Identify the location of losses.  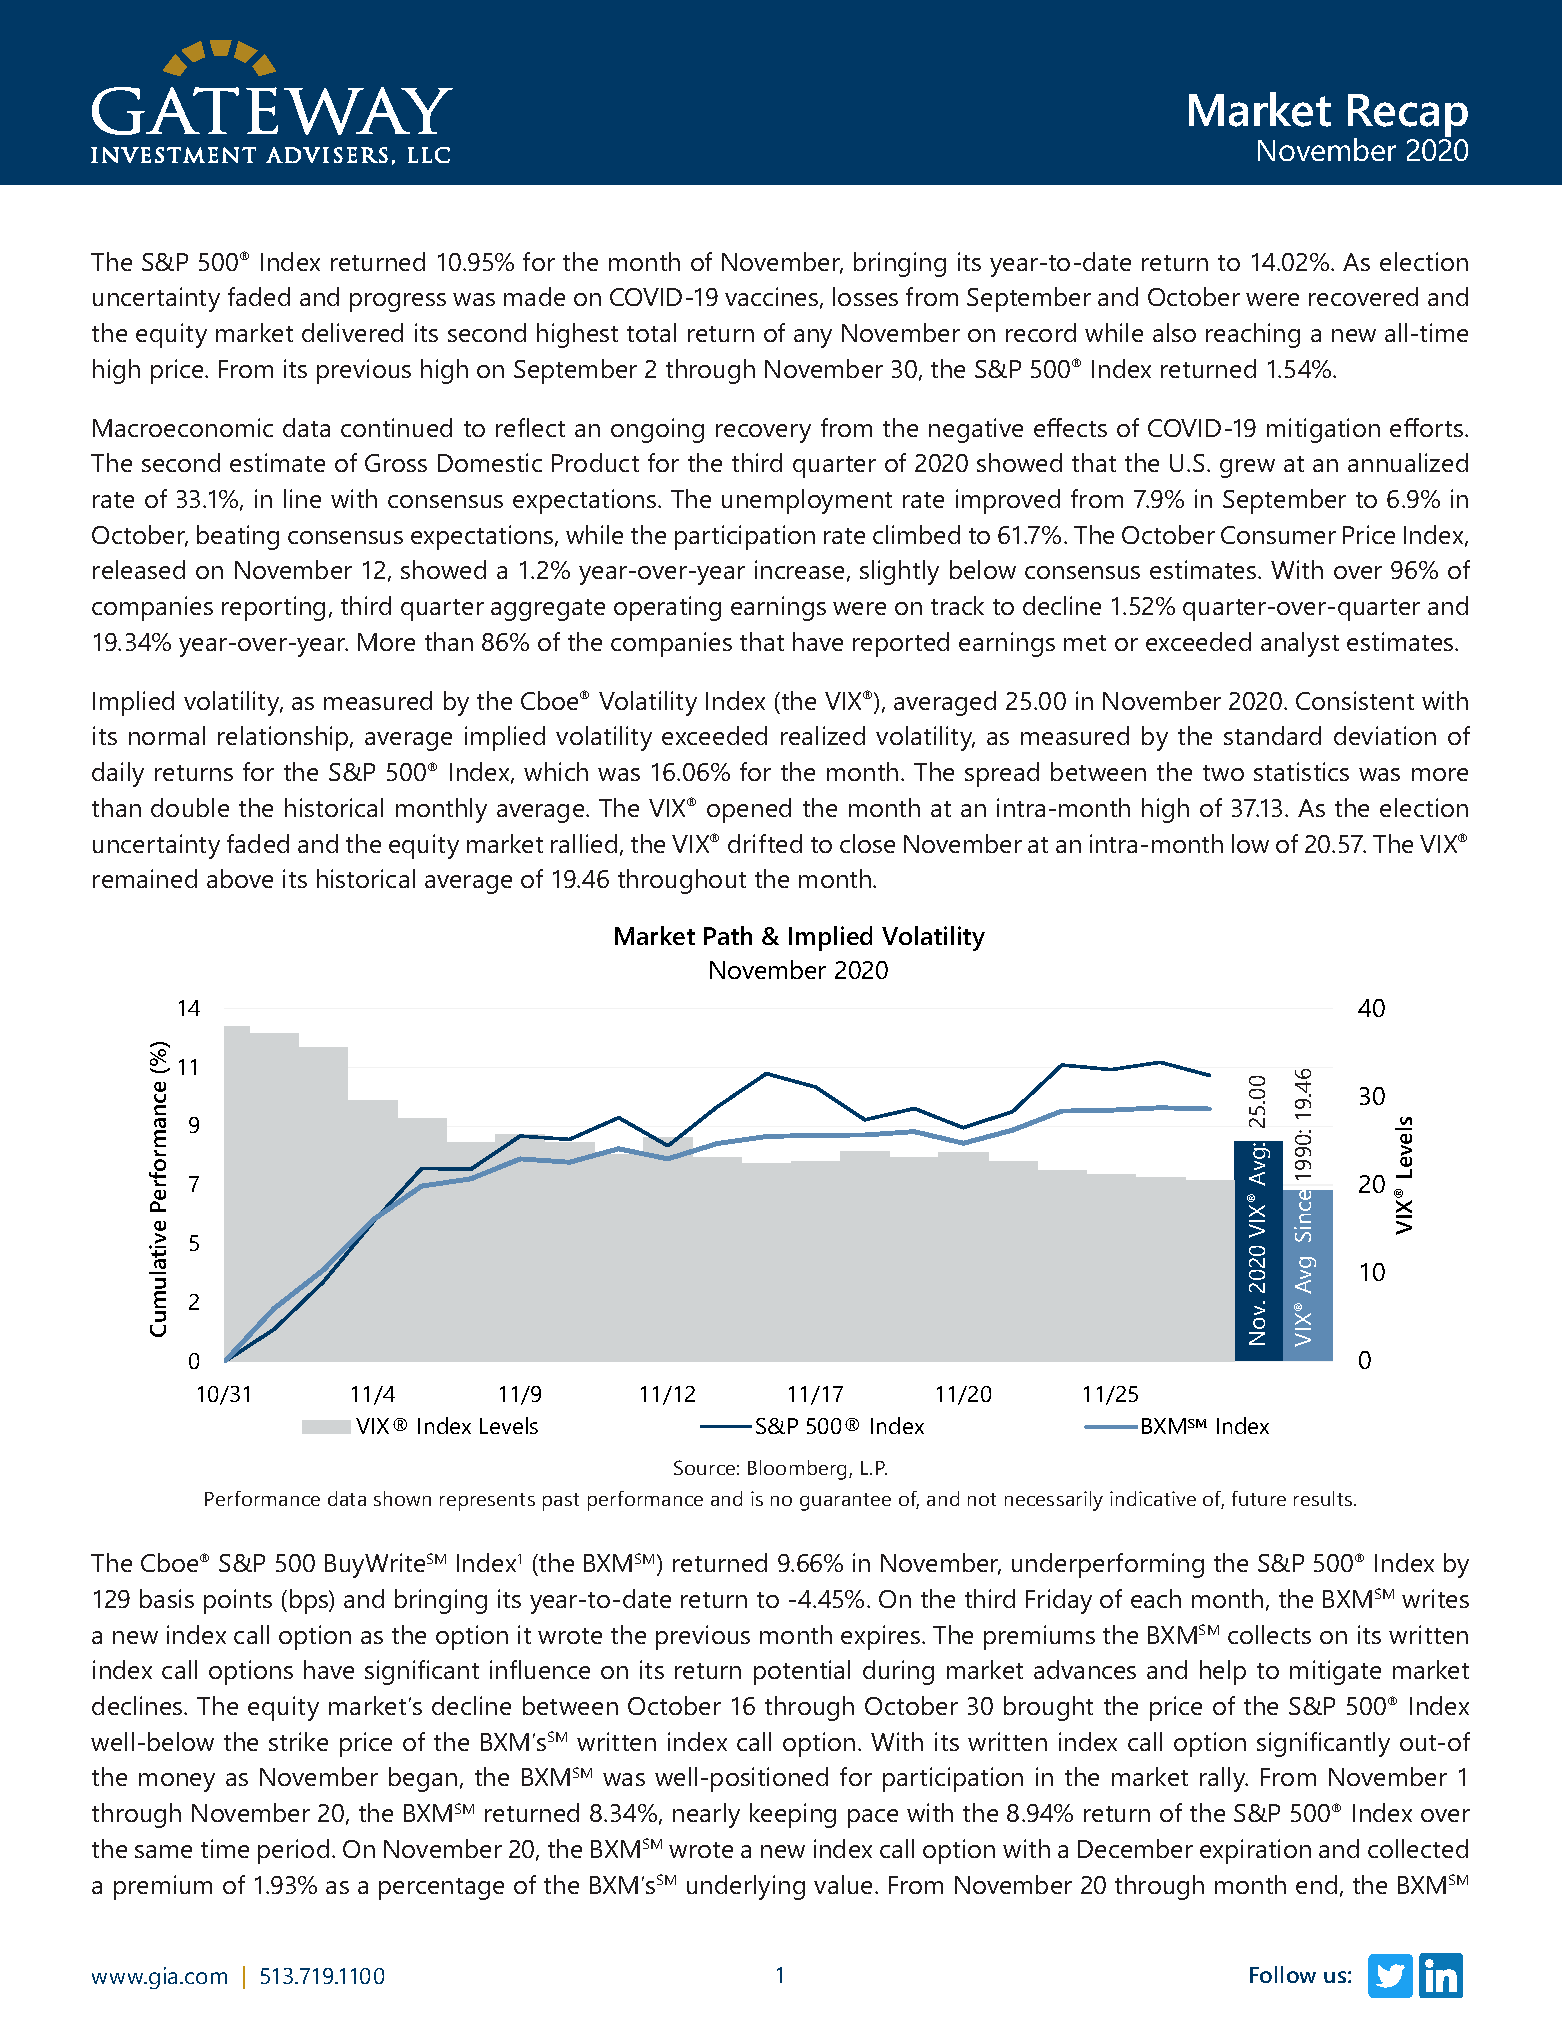
(865, 296).
